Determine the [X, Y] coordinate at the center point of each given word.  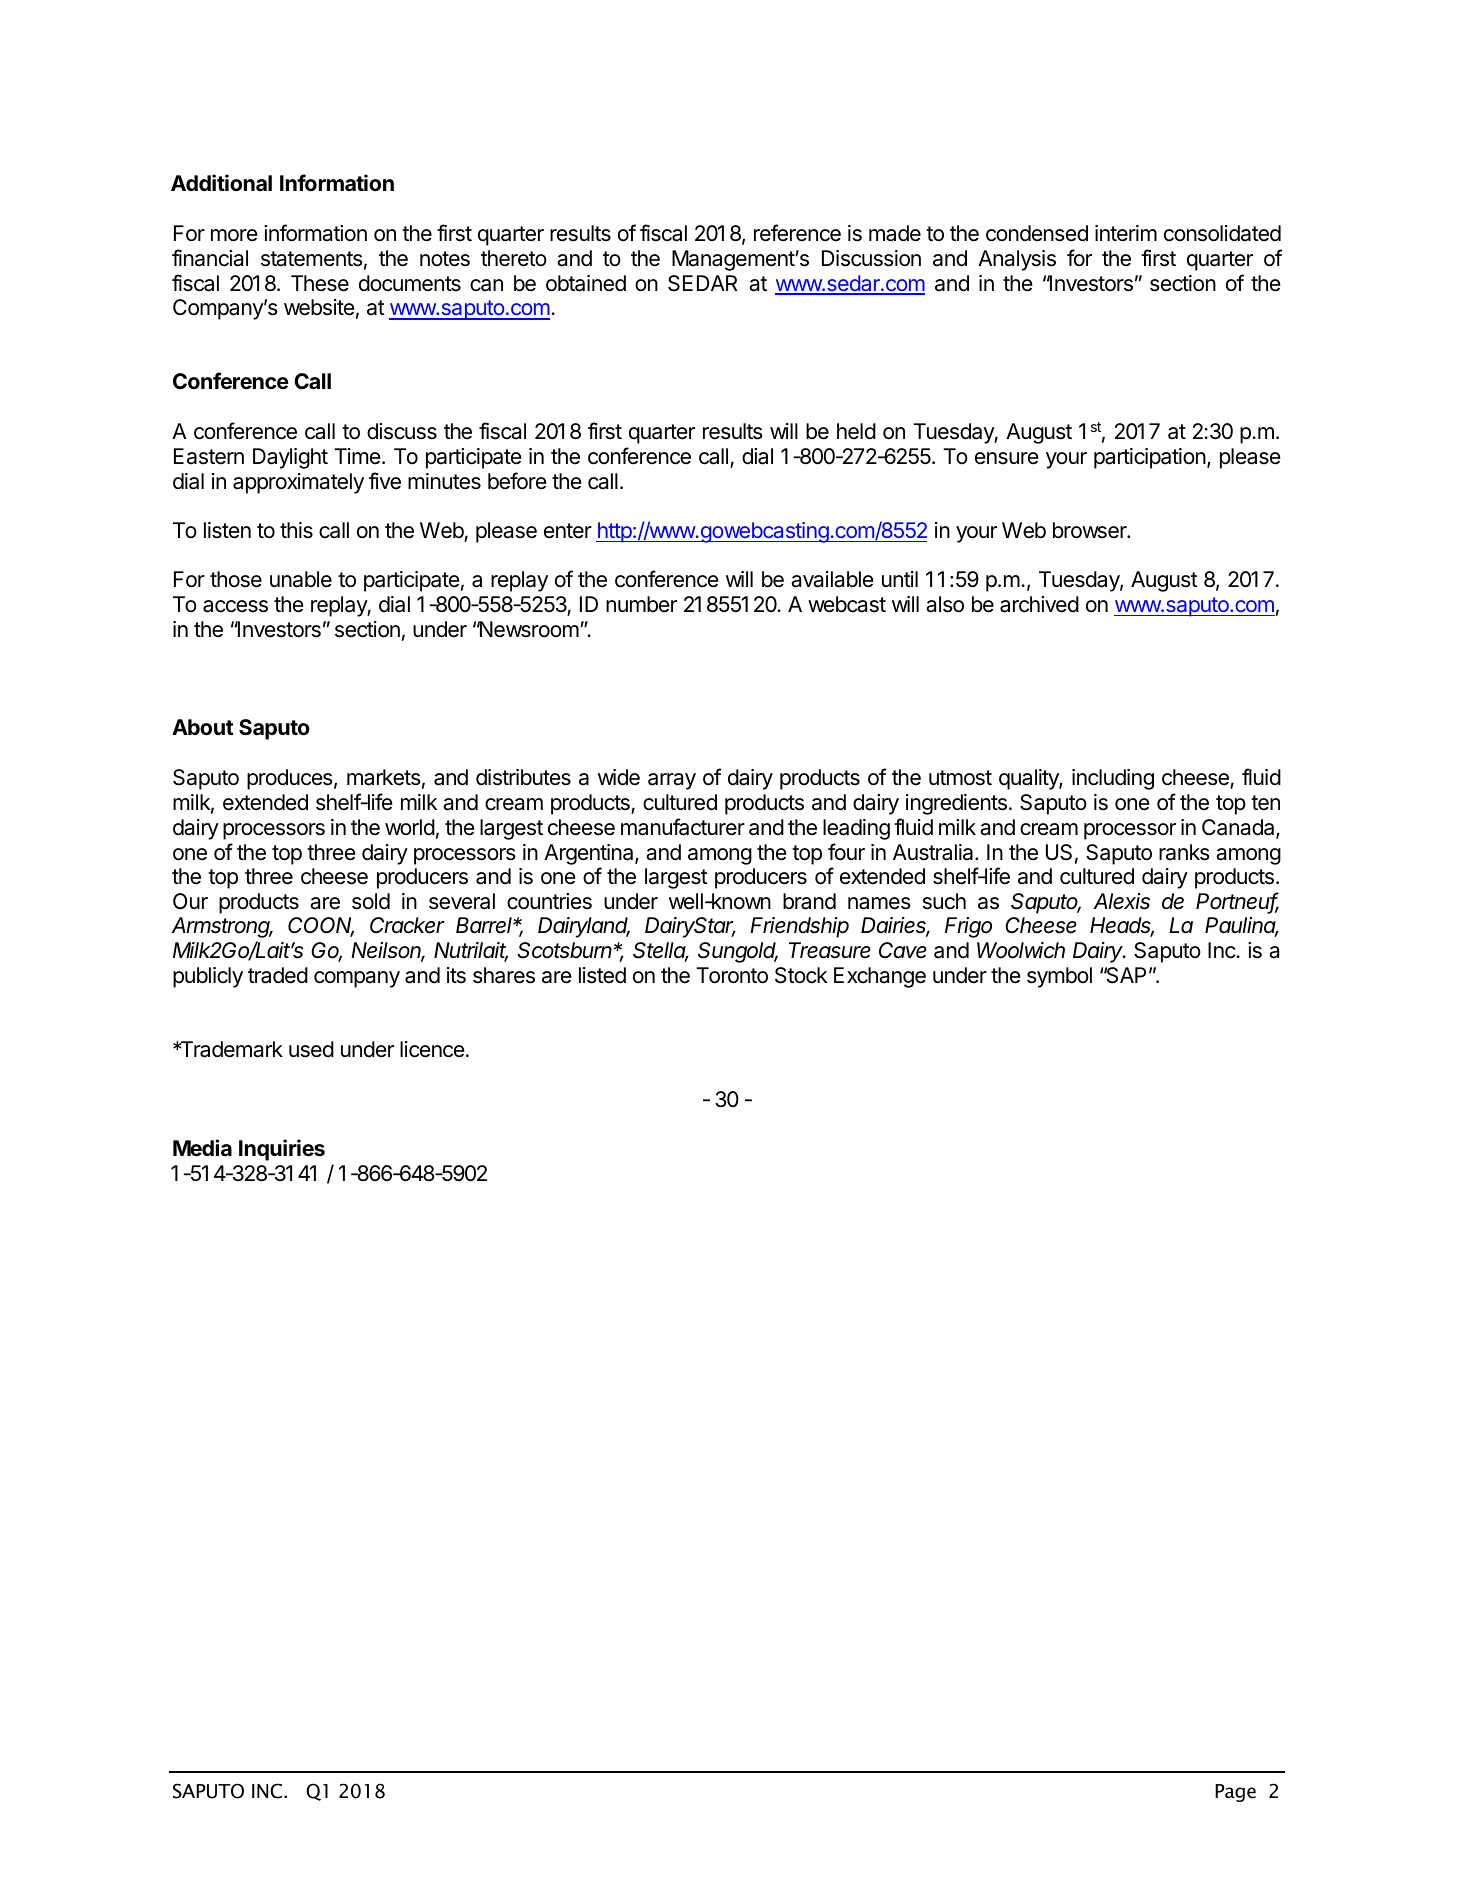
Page [1235, 1793]
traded [278, 975]
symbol [1059, 977]
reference [797, 233]
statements [312, 259]
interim [1126, 233]
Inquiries [282, 1150]
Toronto [732, 975]
